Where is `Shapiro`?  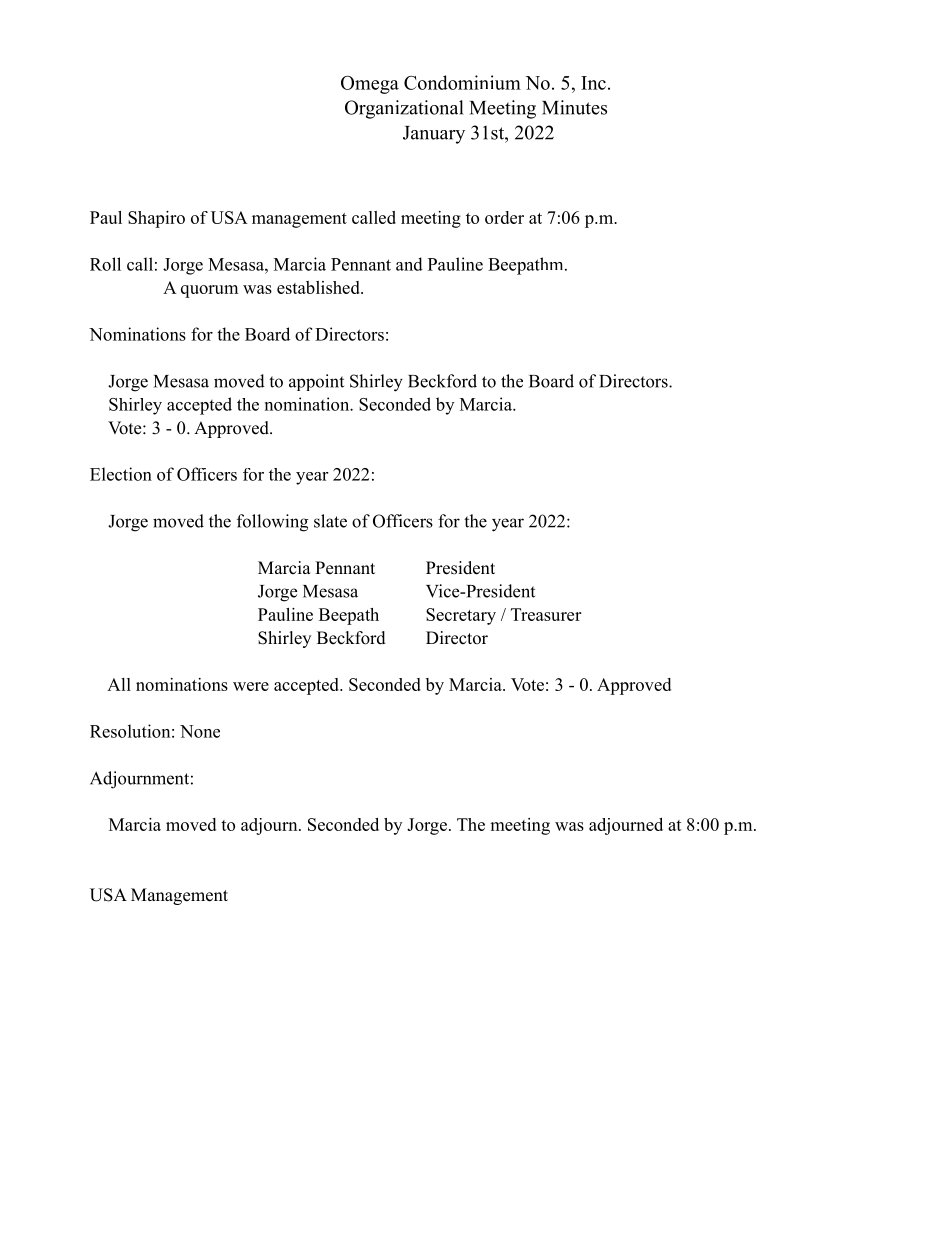 Shapiro is located at coordinates (156, 219).
